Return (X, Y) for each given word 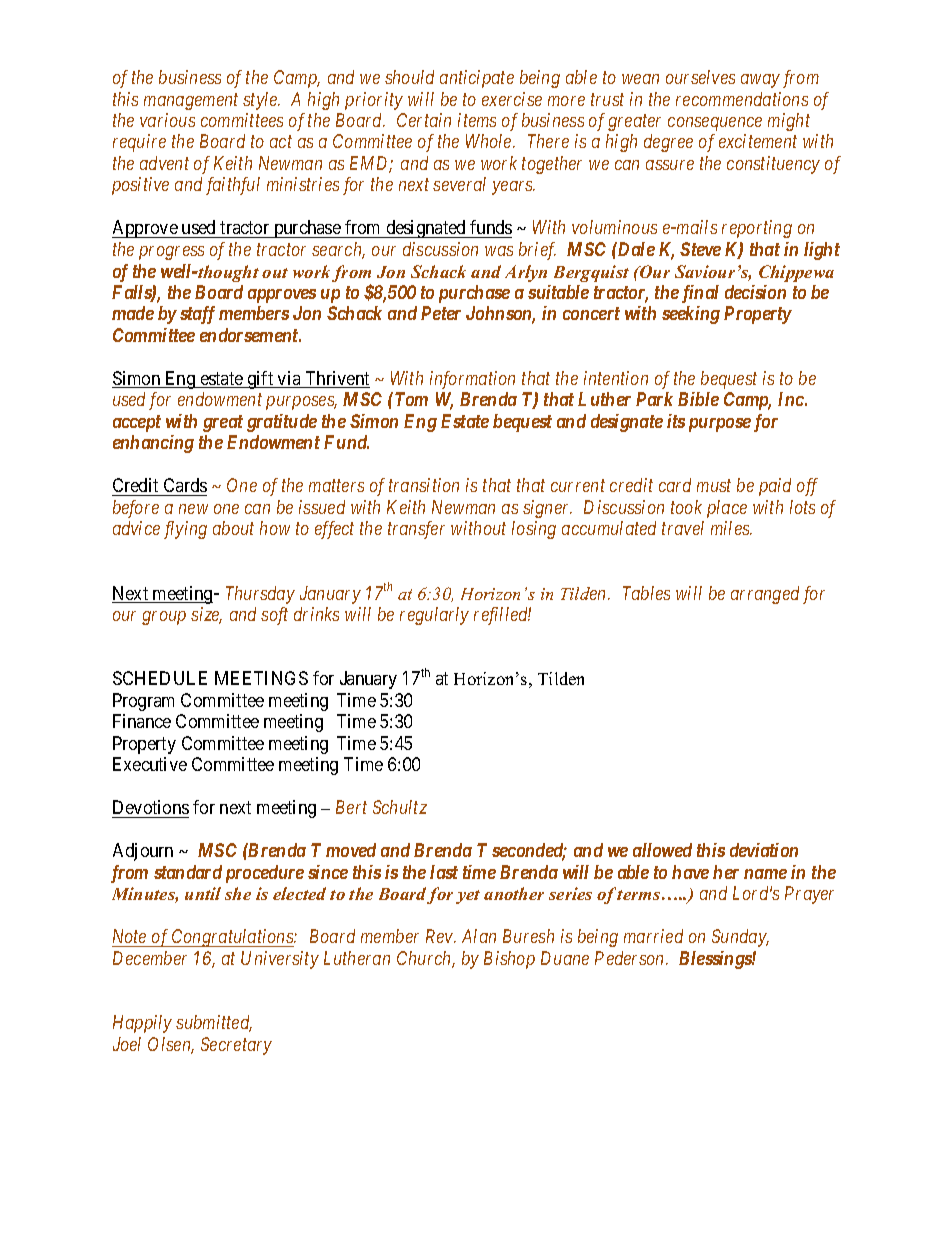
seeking (691, 315)
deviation (764, 850)
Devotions (150, 809)
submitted (214, 1023)
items (477, 120)
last (444, 872)
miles (731, 528)
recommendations (742, 99)
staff (197, 315)
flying (185, 530)
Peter (441, 313)
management (191, 101)
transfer (416, 530)
